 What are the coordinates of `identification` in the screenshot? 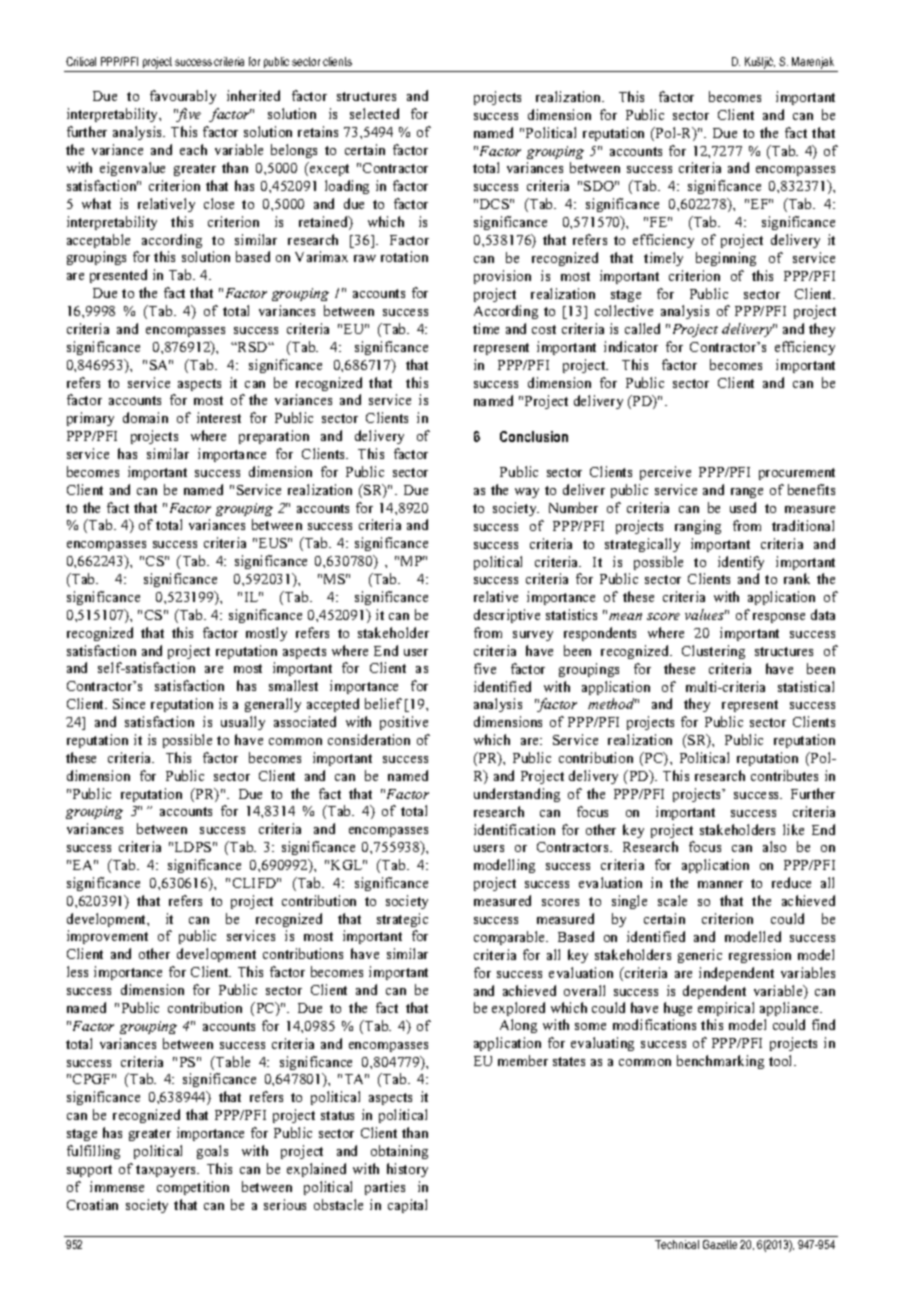 It's located at (514, 829).
